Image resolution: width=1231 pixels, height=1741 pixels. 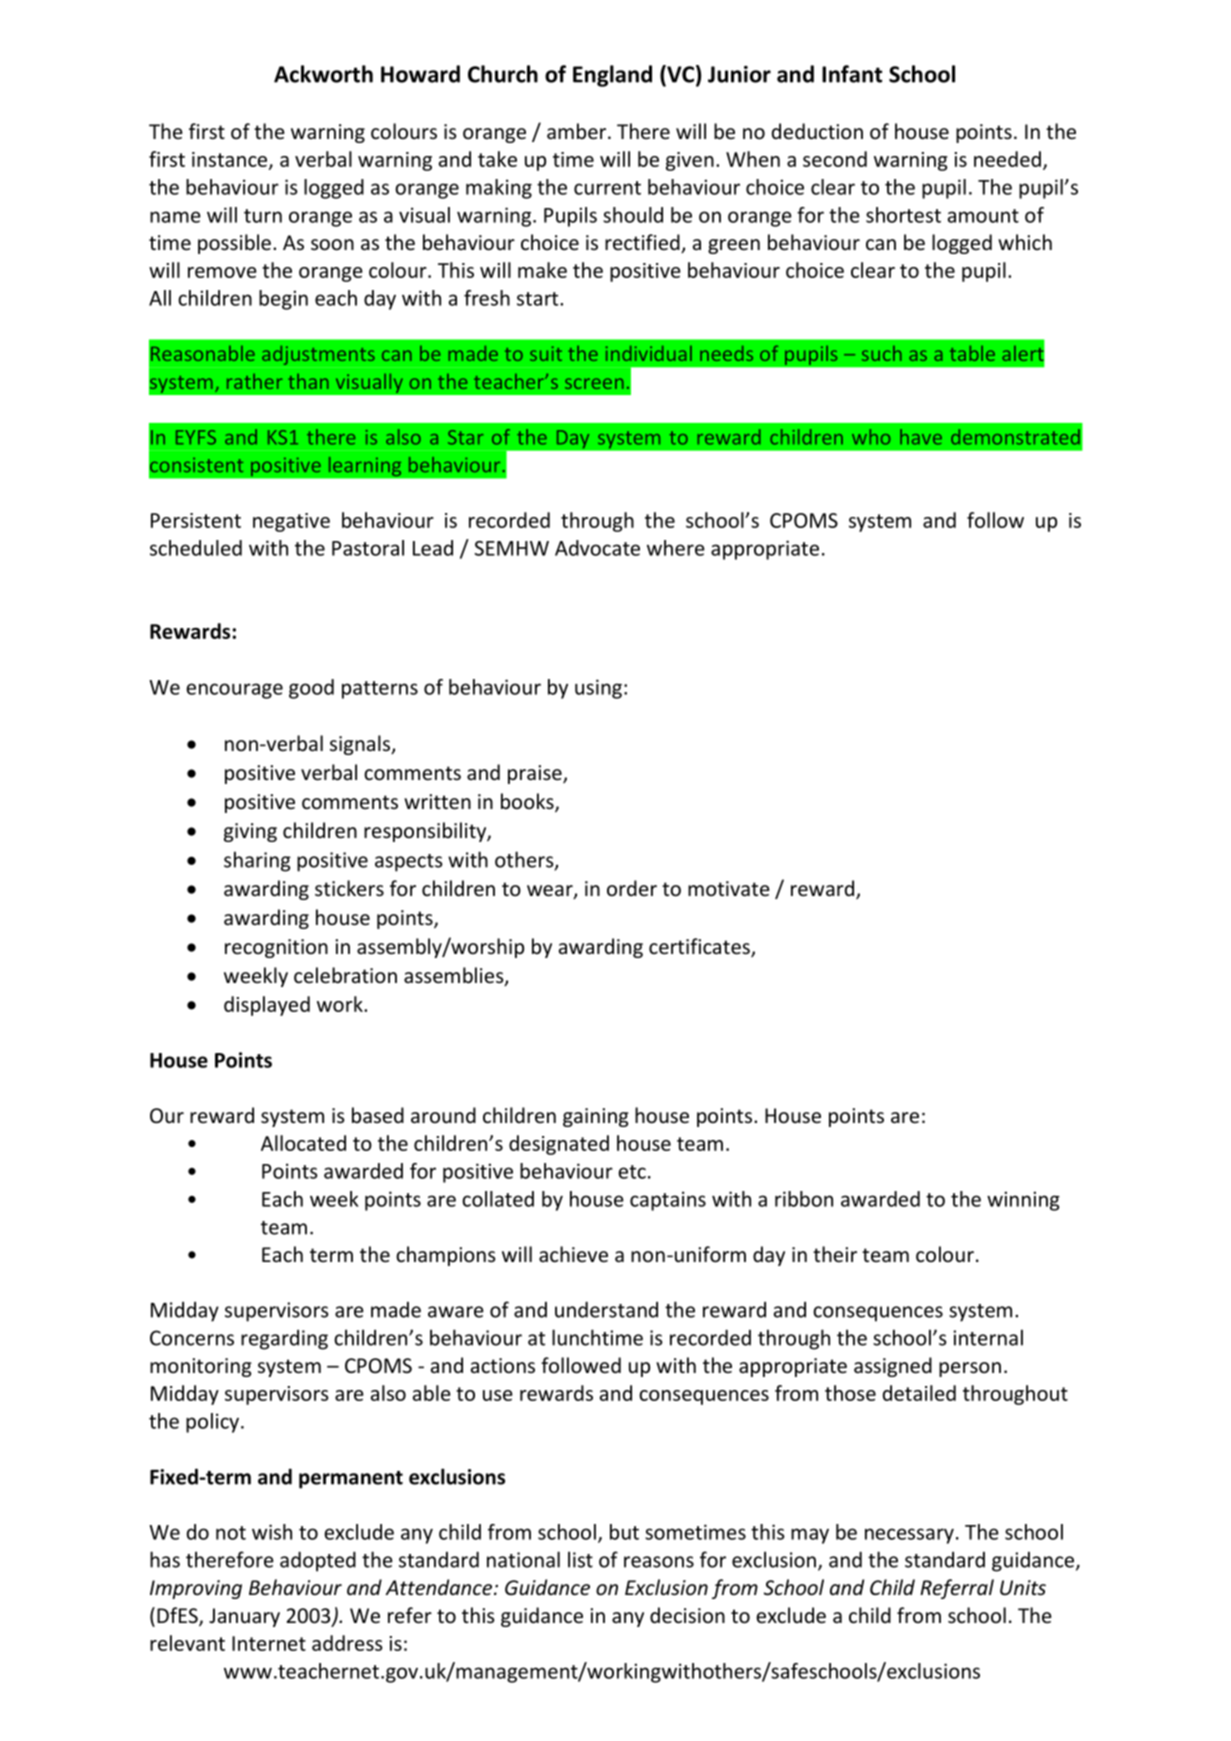 I want to click on motivate, so click(x=729, y=888).
